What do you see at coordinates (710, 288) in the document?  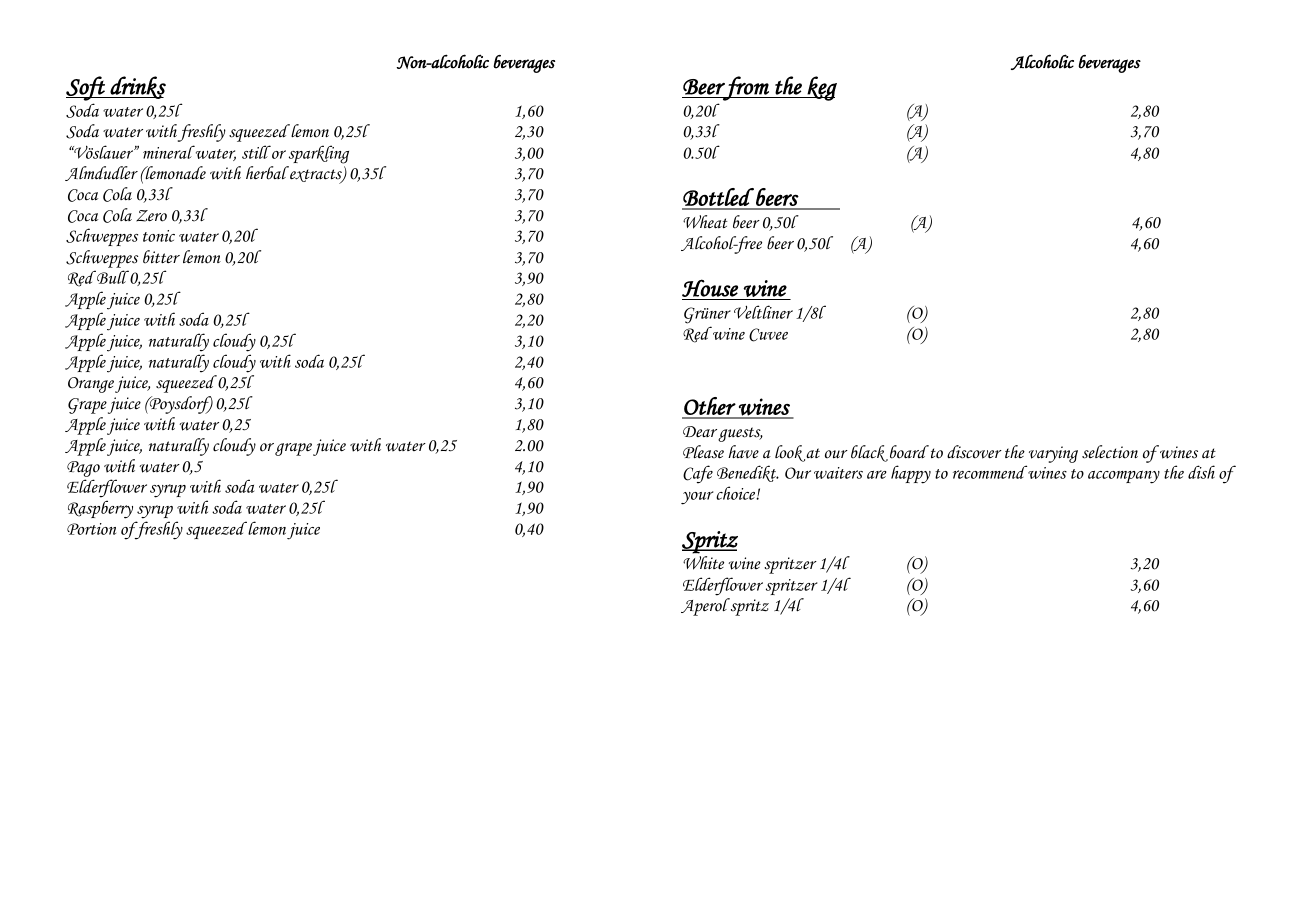 I see `House` at bounding box center [710, 288].
